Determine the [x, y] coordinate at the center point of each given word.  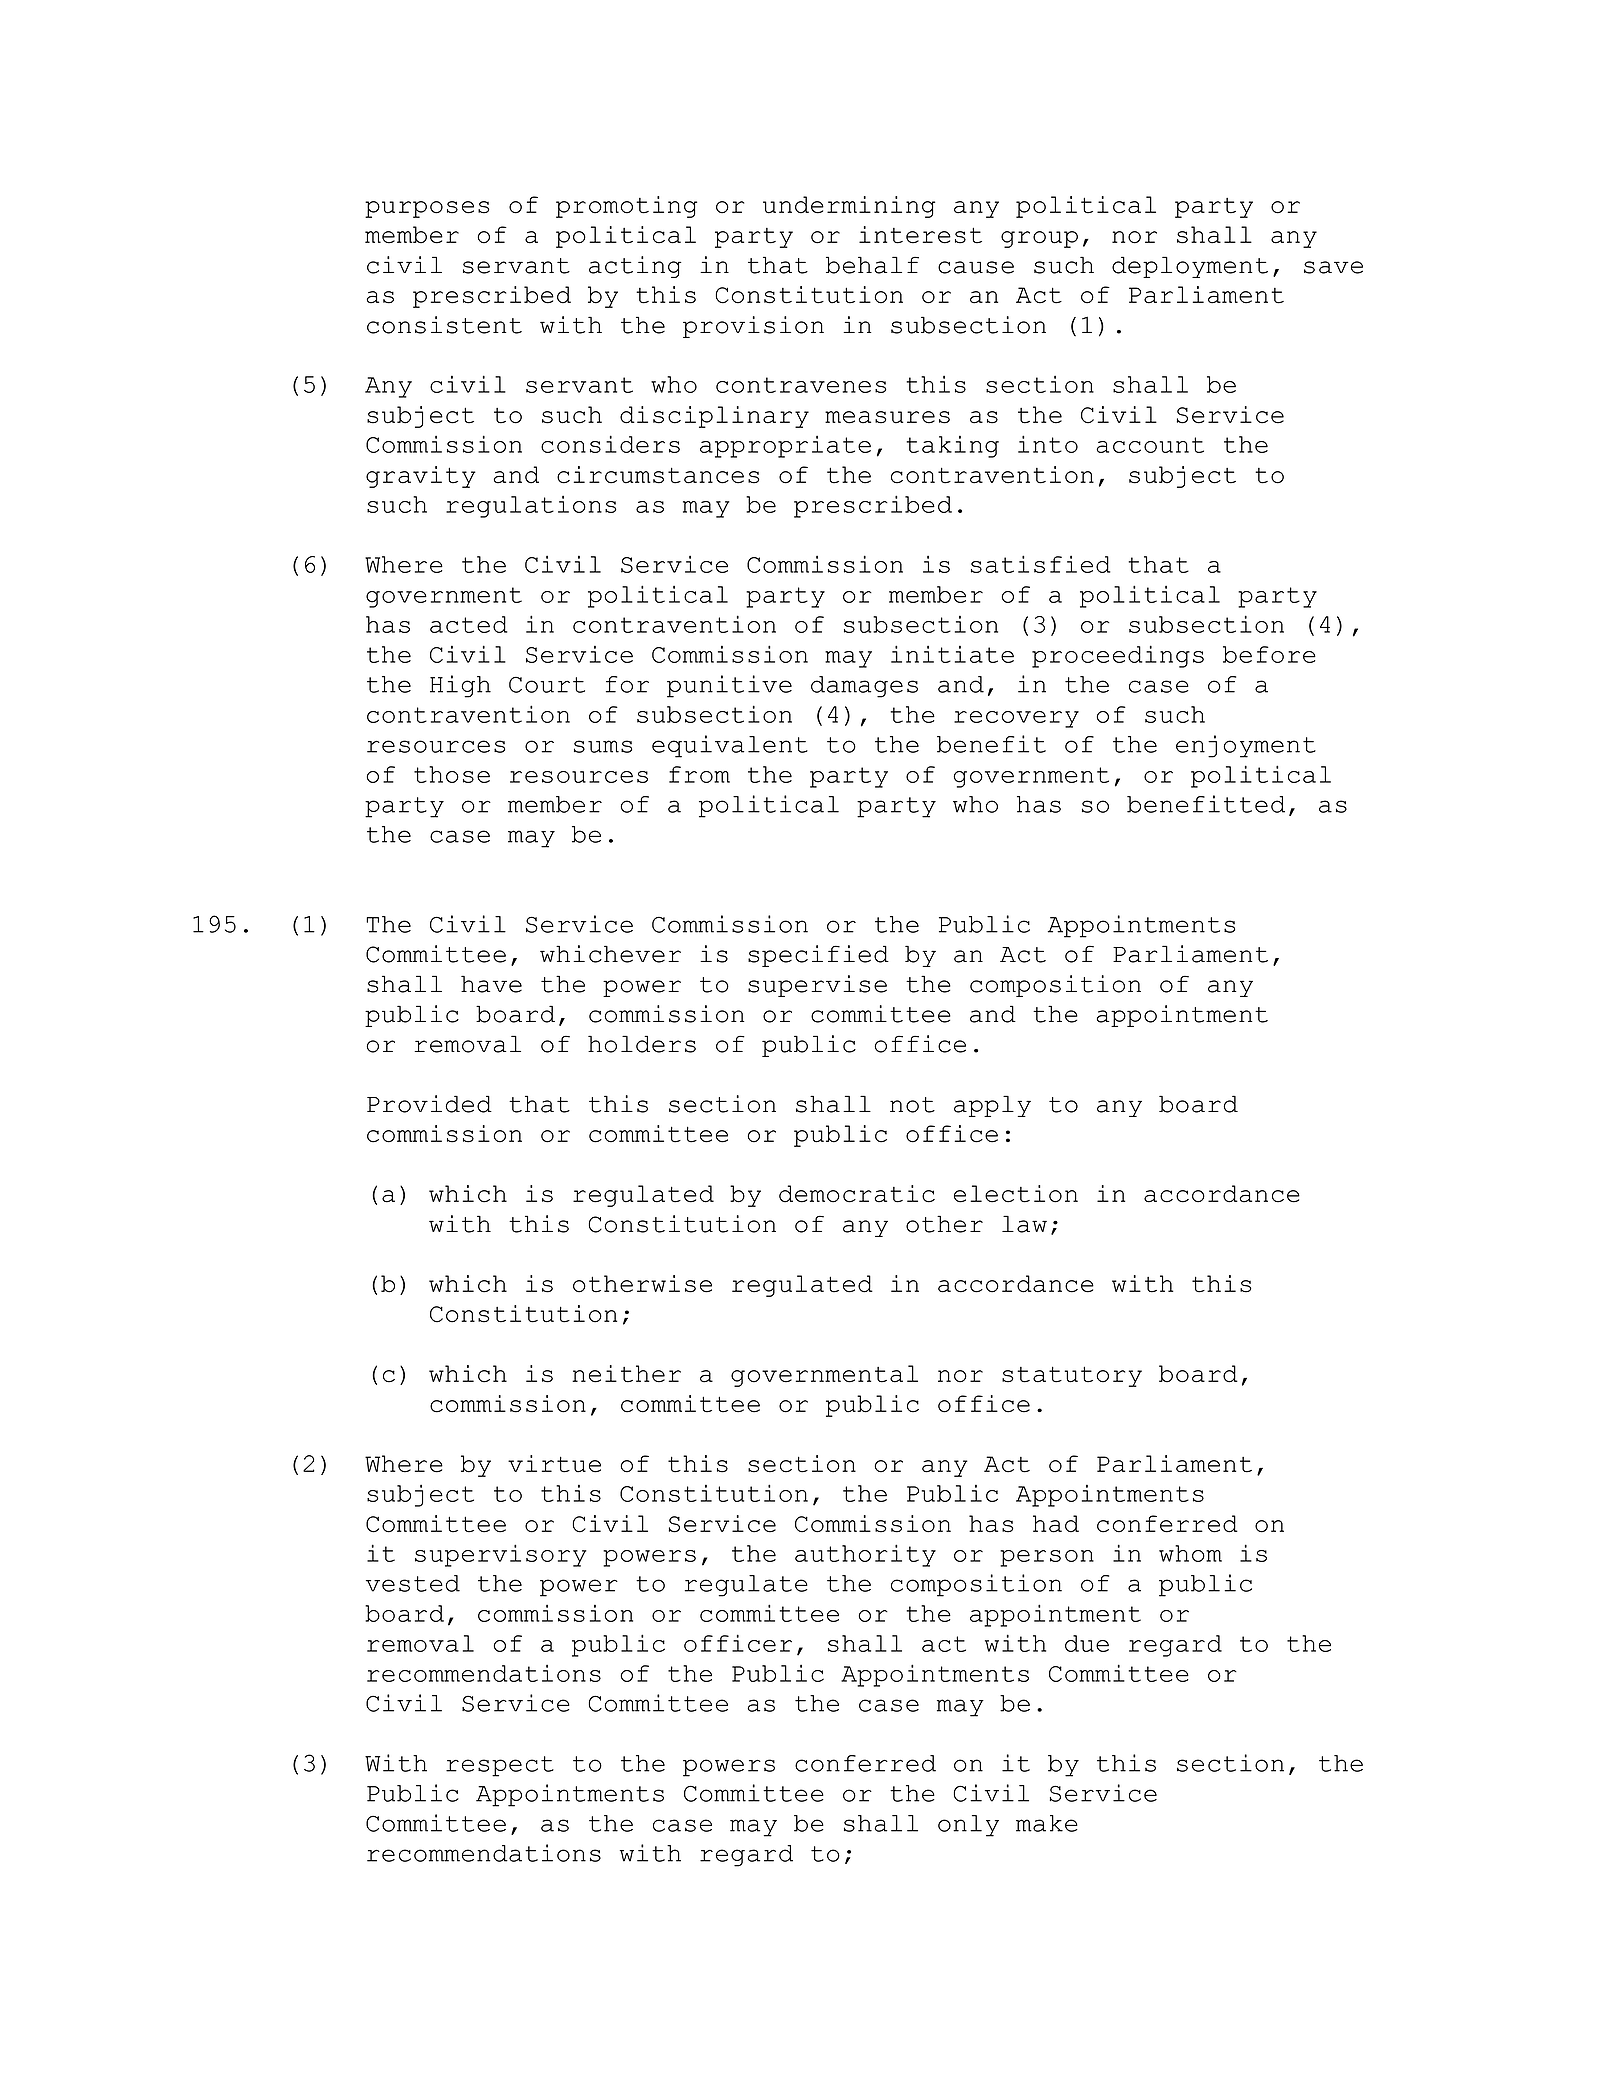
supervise [817, 986]
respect [500, 1766]
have [491, 984]
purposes [427, 209]
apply [992, 1106]
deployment [1190, 267]
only [968, 1826]
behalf [872, 265]
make [1047, 1823]
